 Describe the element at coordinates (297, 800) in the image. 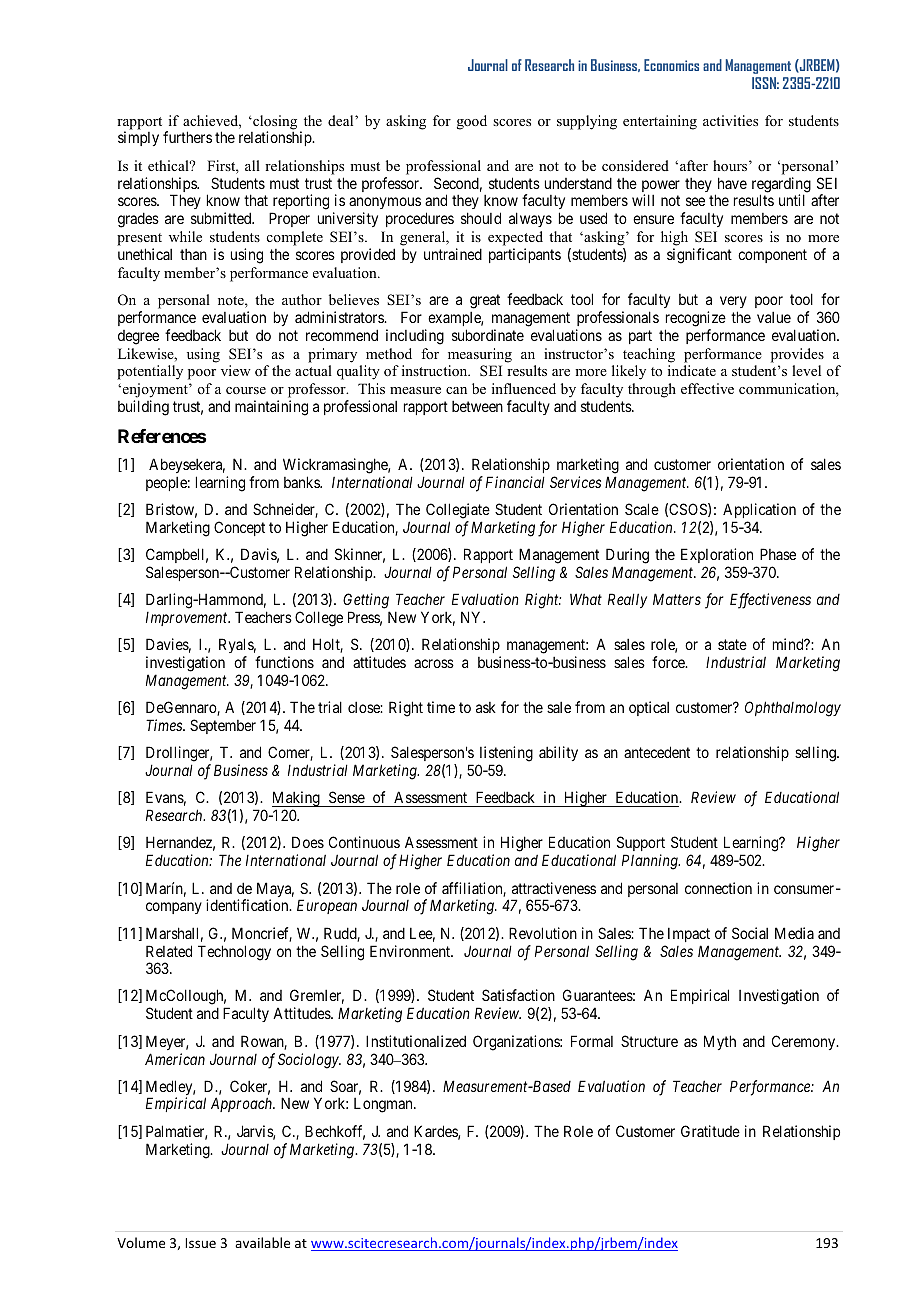

I see `Making` at that location.
